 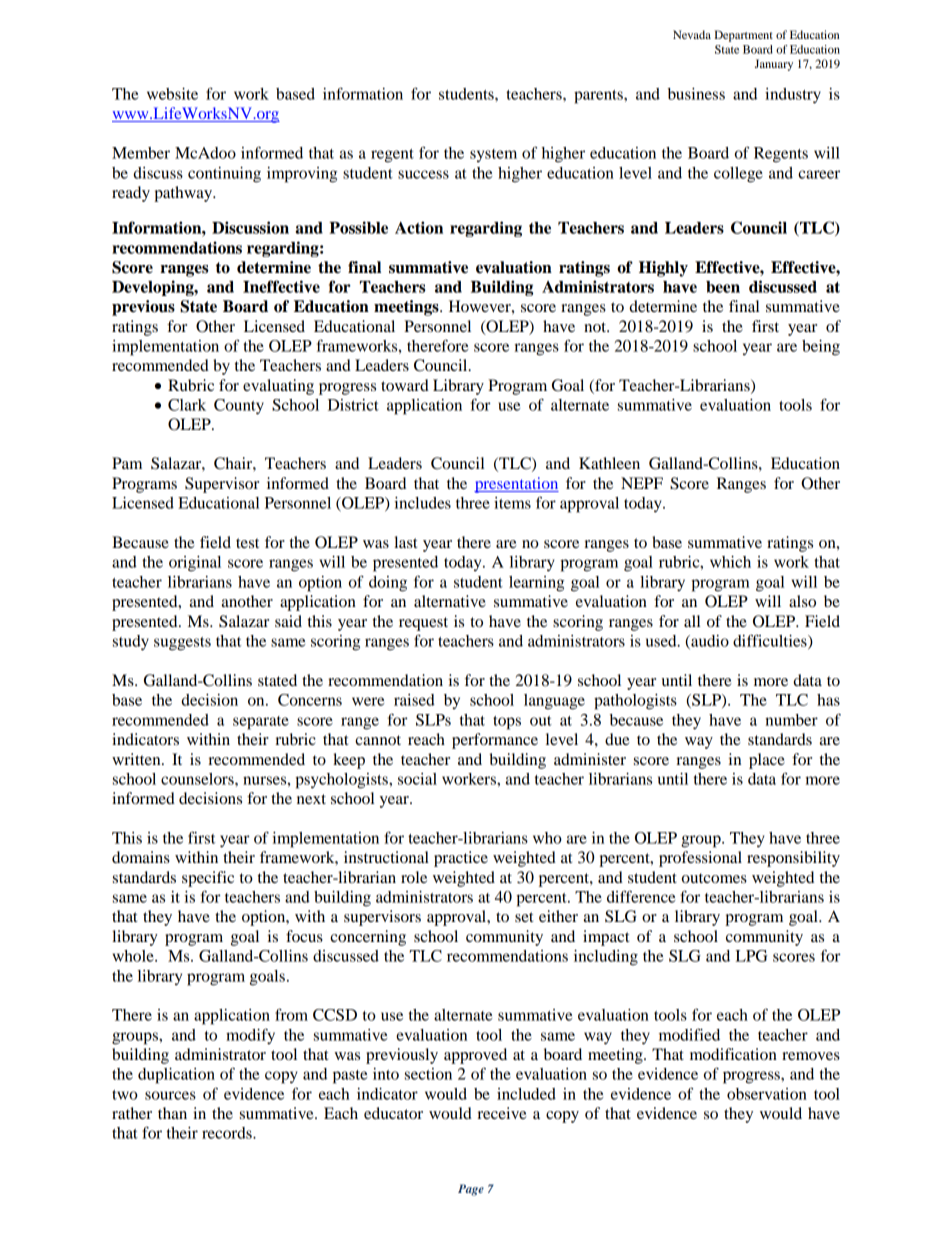 What do you see at coordinates (182, 644) in the page?
I see `suggests` at bounding box center [182, 644].
